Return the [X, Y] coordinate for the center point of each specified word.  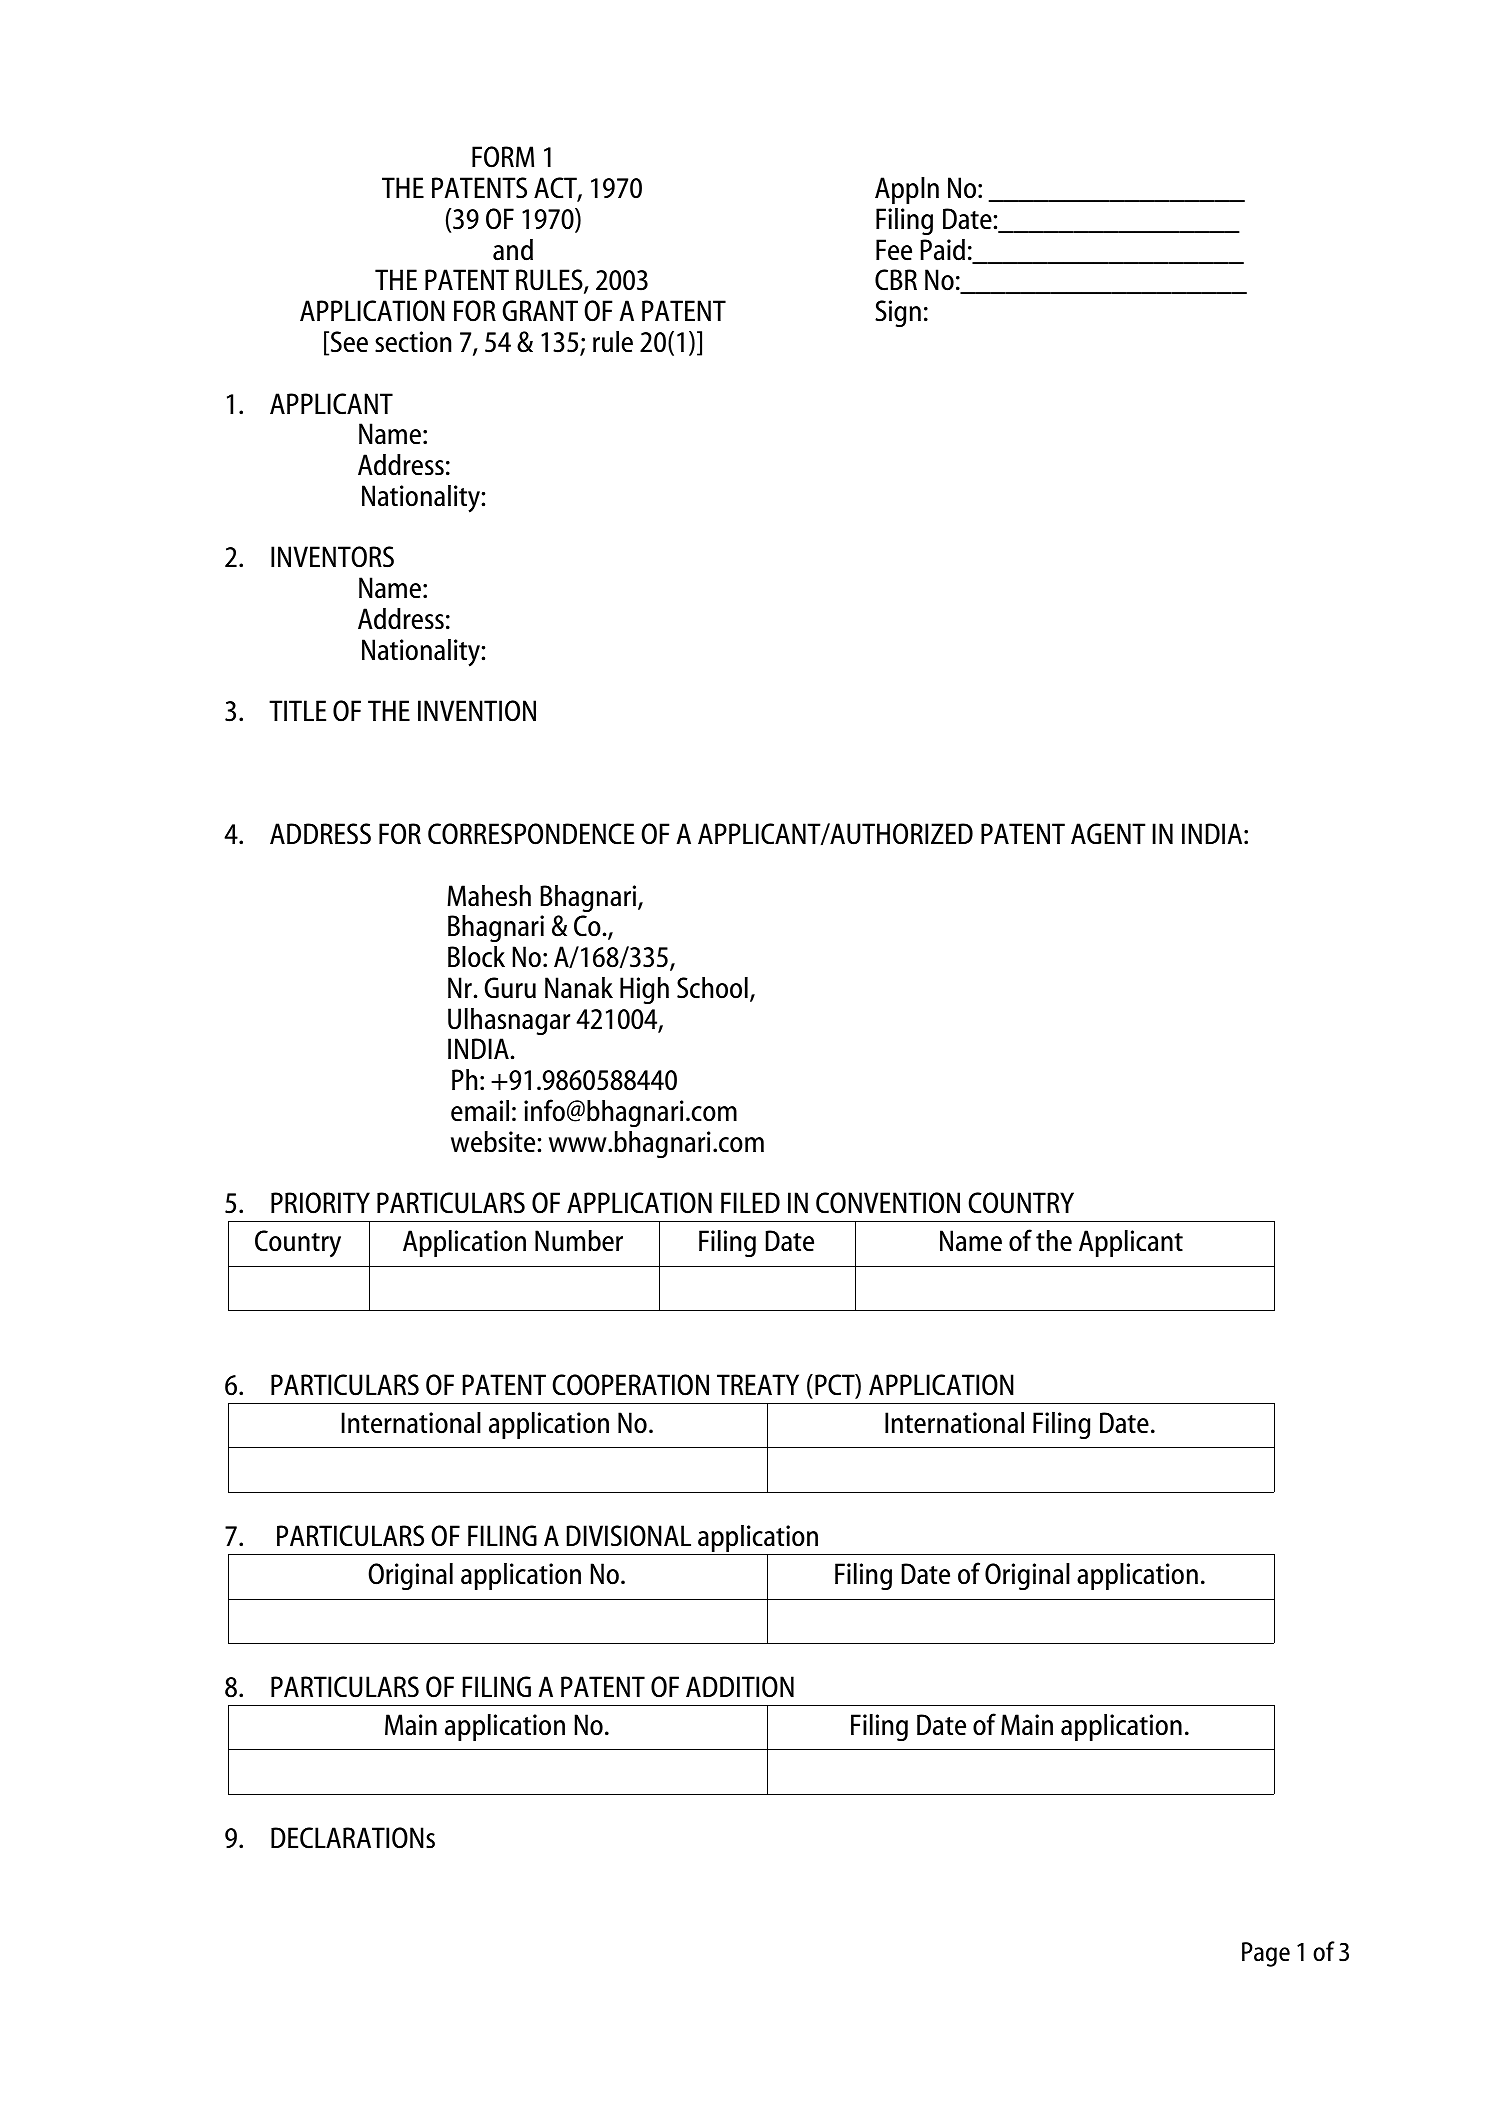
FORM [503, 157]
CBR [896, 280]
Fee [894, 250]
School [712, 988]
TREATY [758, 1384]
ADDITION [740, 1687]
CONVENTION [888, 1203]
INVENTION [477, 711]
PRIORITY [320, 1203]
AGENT [1108, 833]
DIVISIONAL [629, 1536]
